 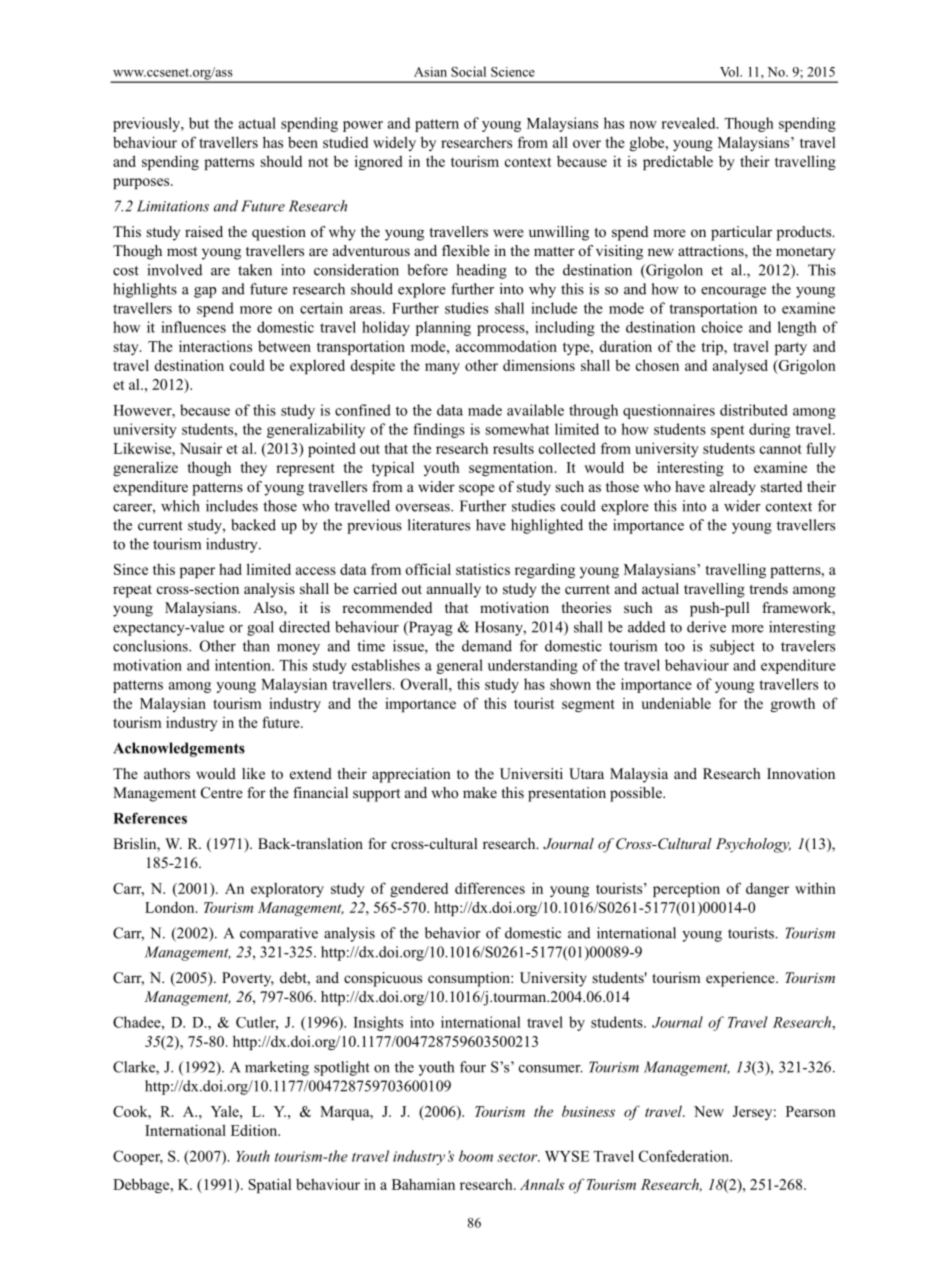 What do you see at coordinates (468, 71) in the screenshot?
I see `Social` at bounding box center [468, 71].
